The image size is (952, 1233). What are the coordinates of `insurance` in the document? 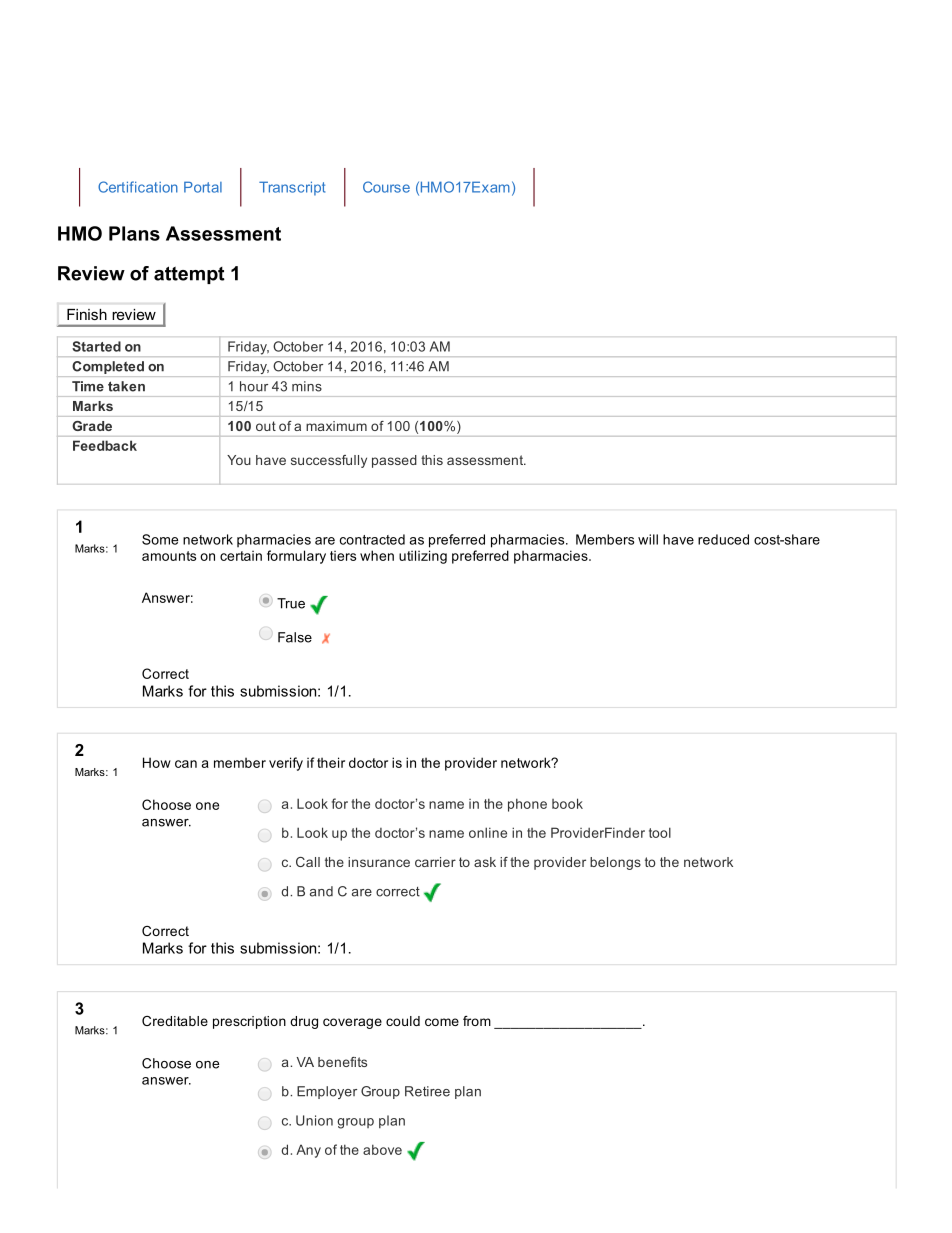 It's located at (379, 862).
